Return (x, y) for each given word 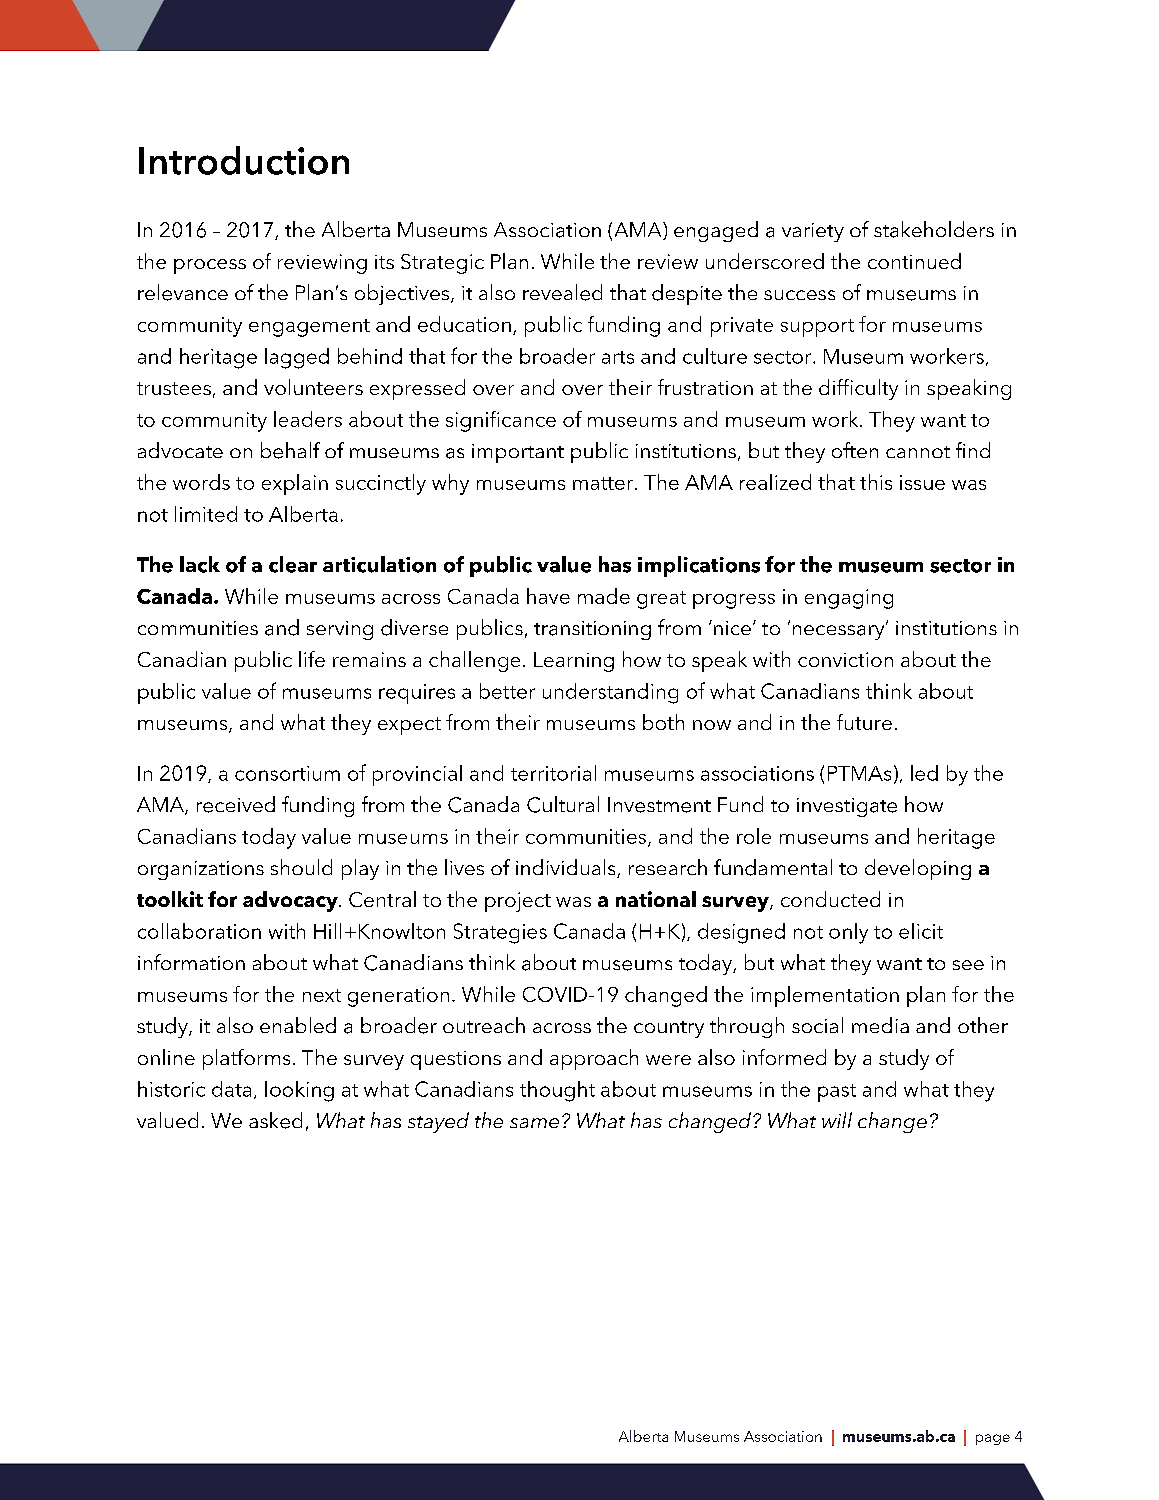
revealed (562, 292)
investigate (847, 807)
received (236, 804)
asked (275, 1120)
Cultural (563, 804)
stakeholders (934, 229)
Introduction (244, 160)
